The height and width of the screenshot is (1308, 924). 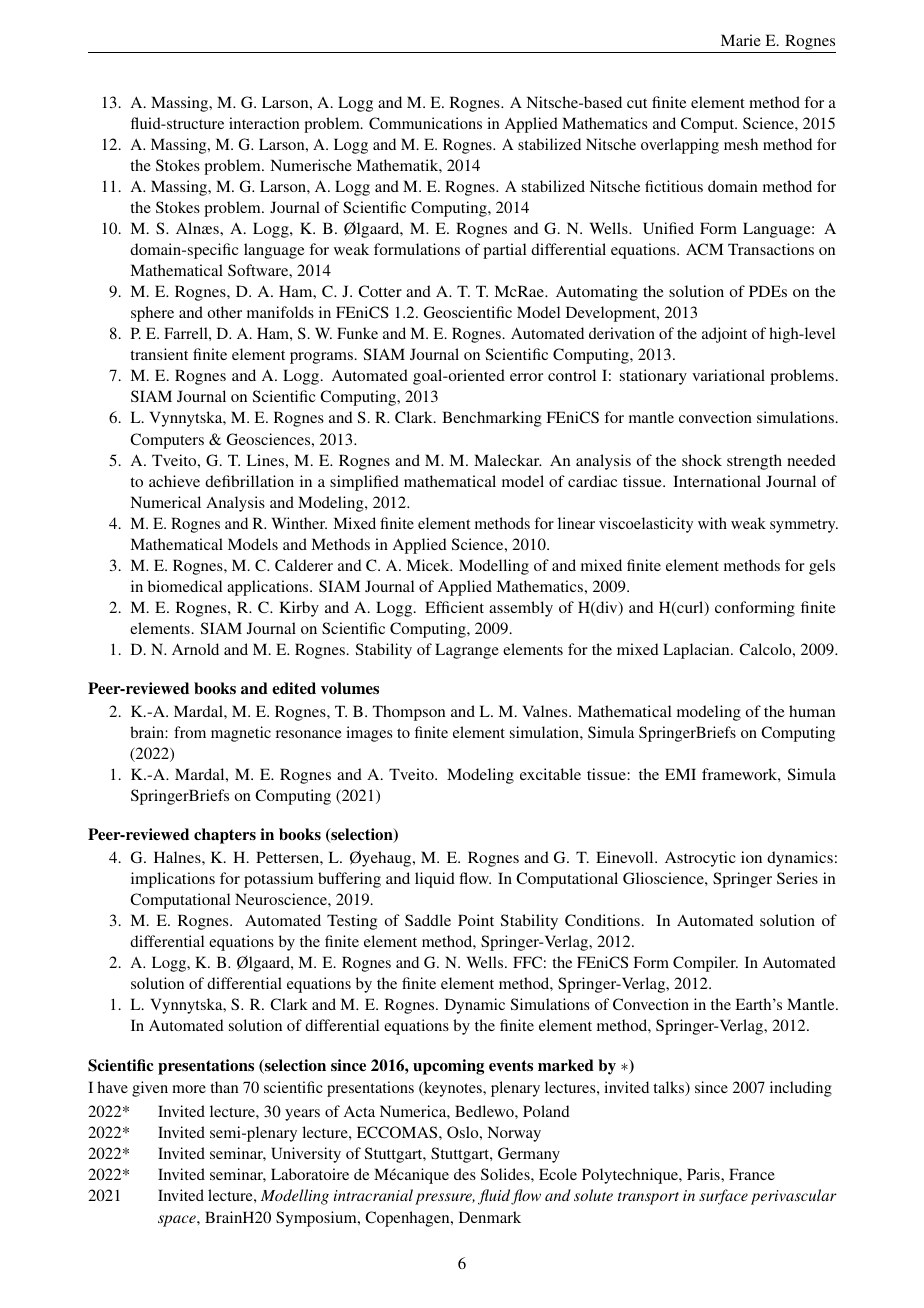 What do you see at coordinates (723, 1197) in the screenshot?
I see `surface` at bounding box center [723, 1197].
